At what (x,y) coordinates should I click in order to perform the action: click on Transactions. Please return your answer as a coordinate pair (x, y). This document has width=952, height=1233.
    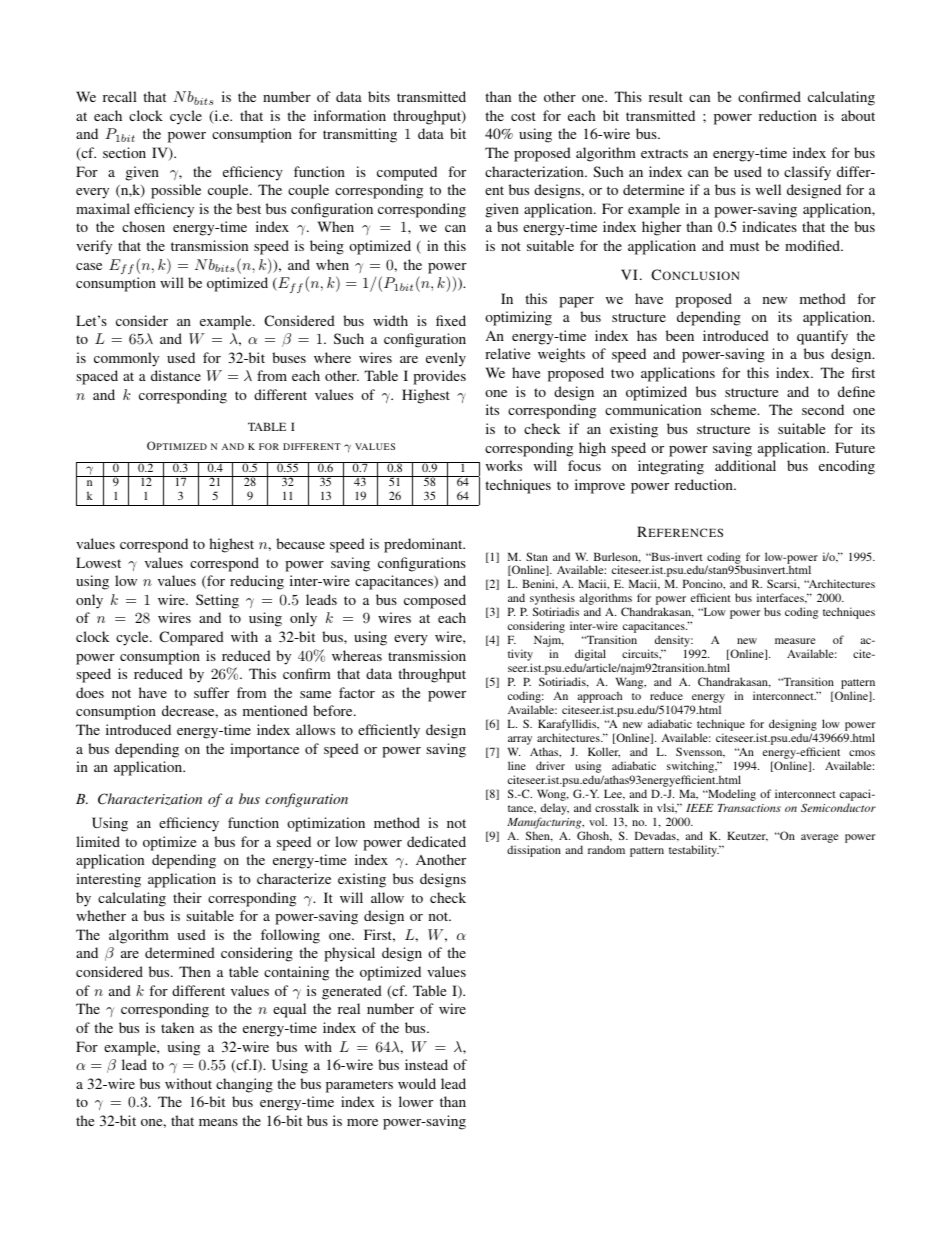
    Looking at the image, I should click on (749, 808).
